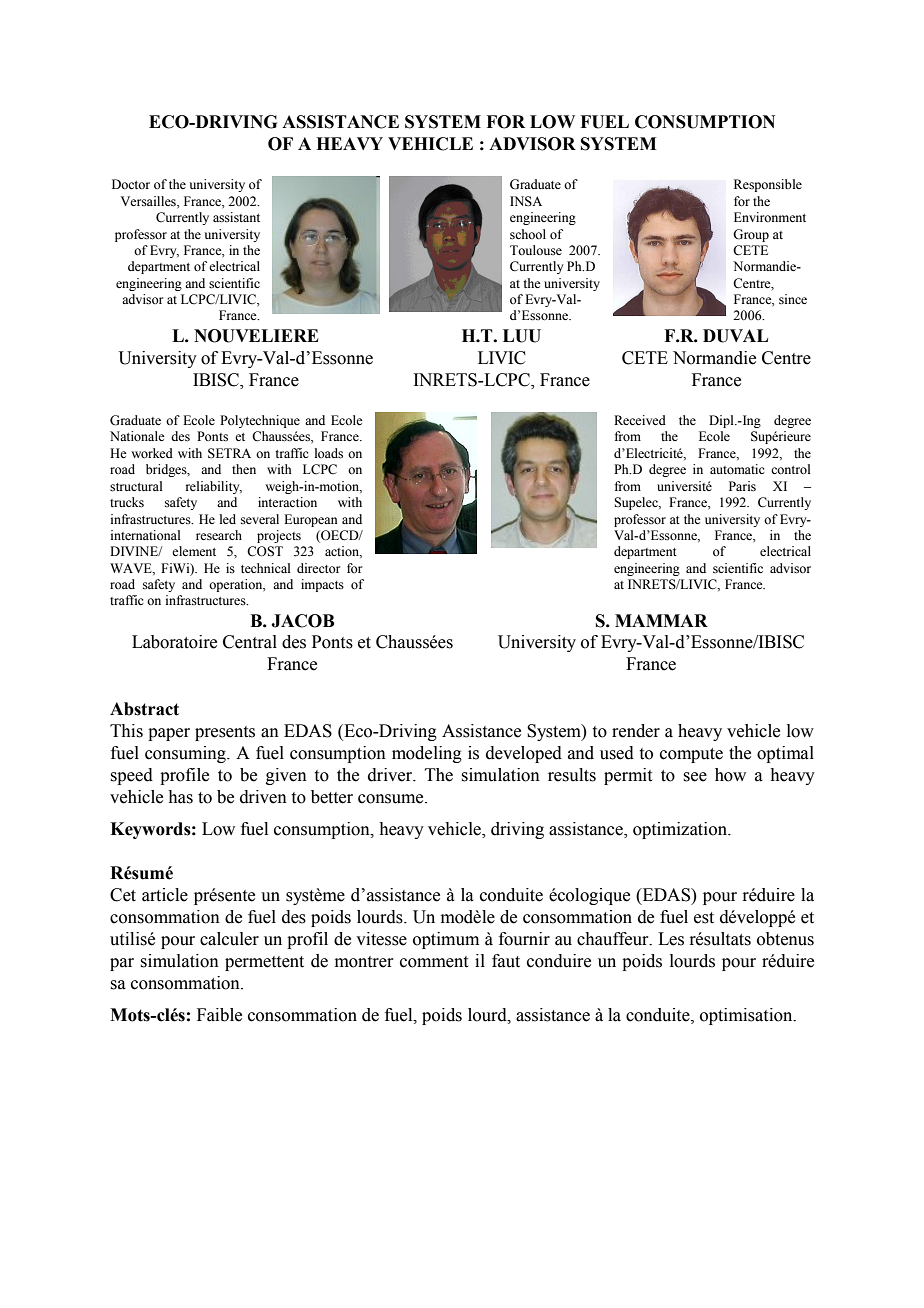  I want to click on compute, so click(691, 755).
